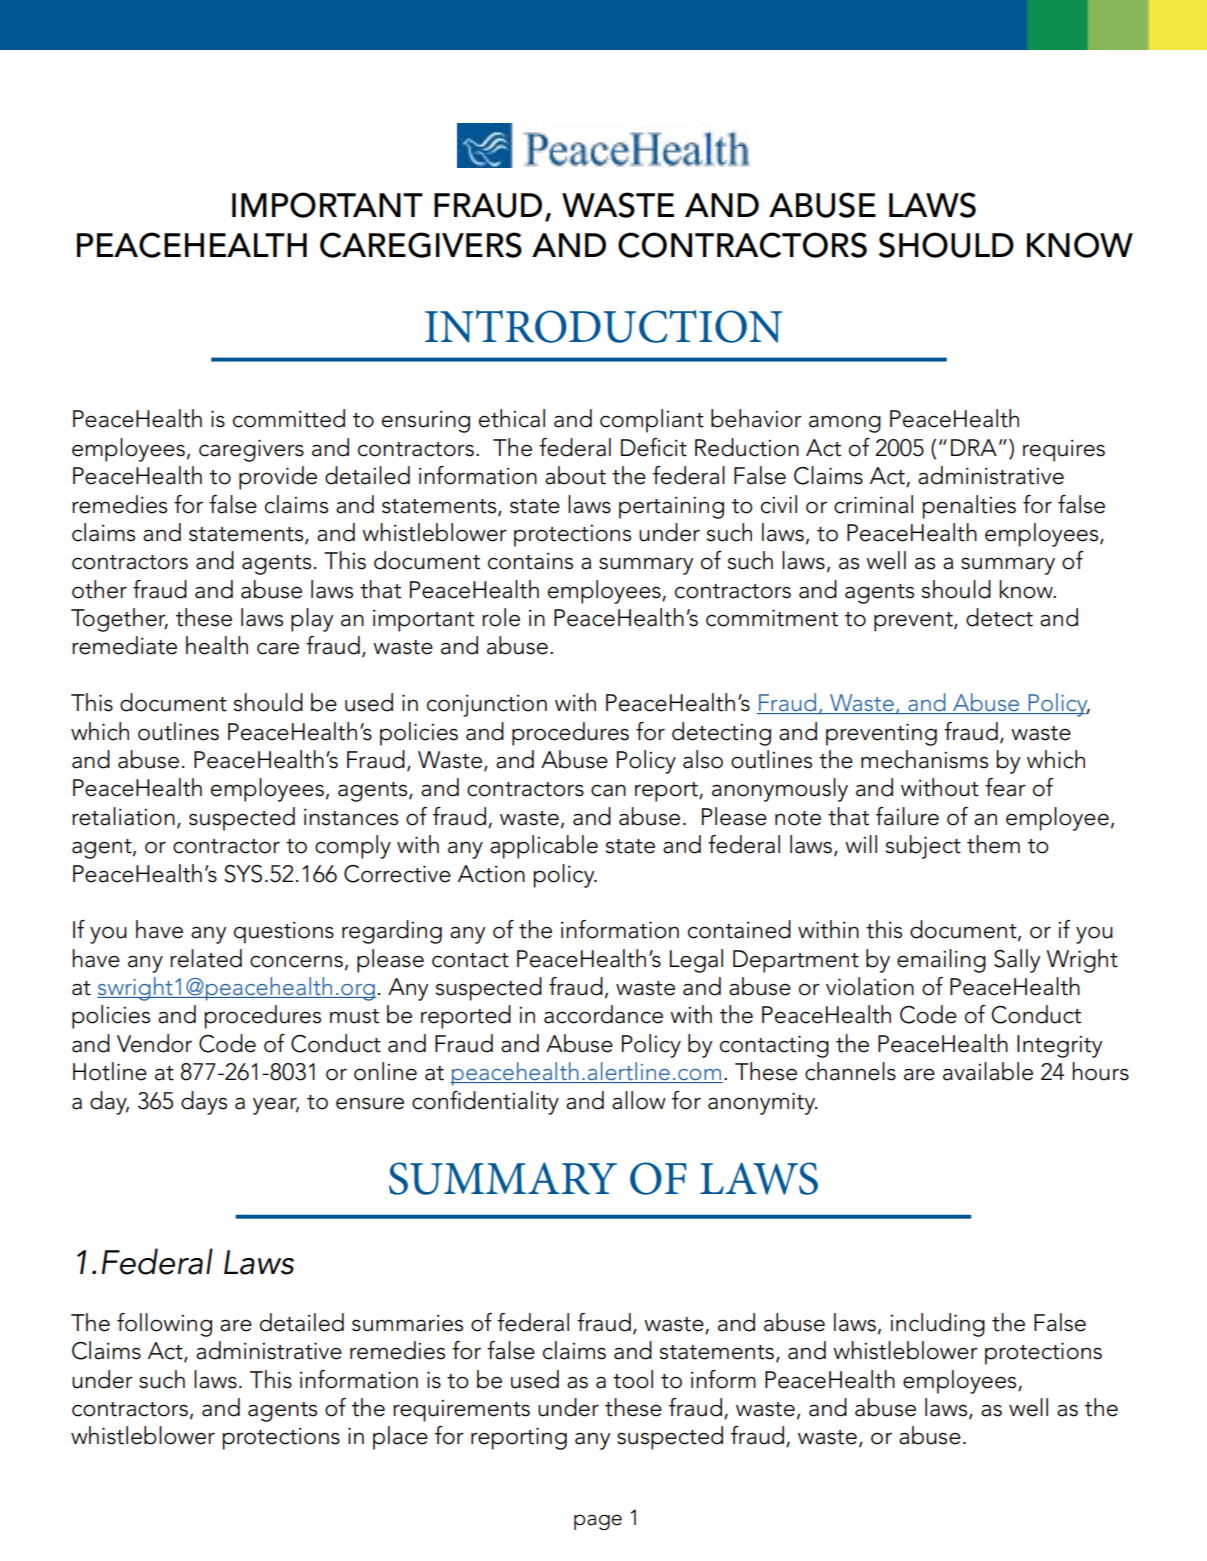 This screenshot has width=1207, height=1561. What do you see at coordinates (974, 447) in the screenshot?
I see `DRA` at bounding box center [974, 447].
